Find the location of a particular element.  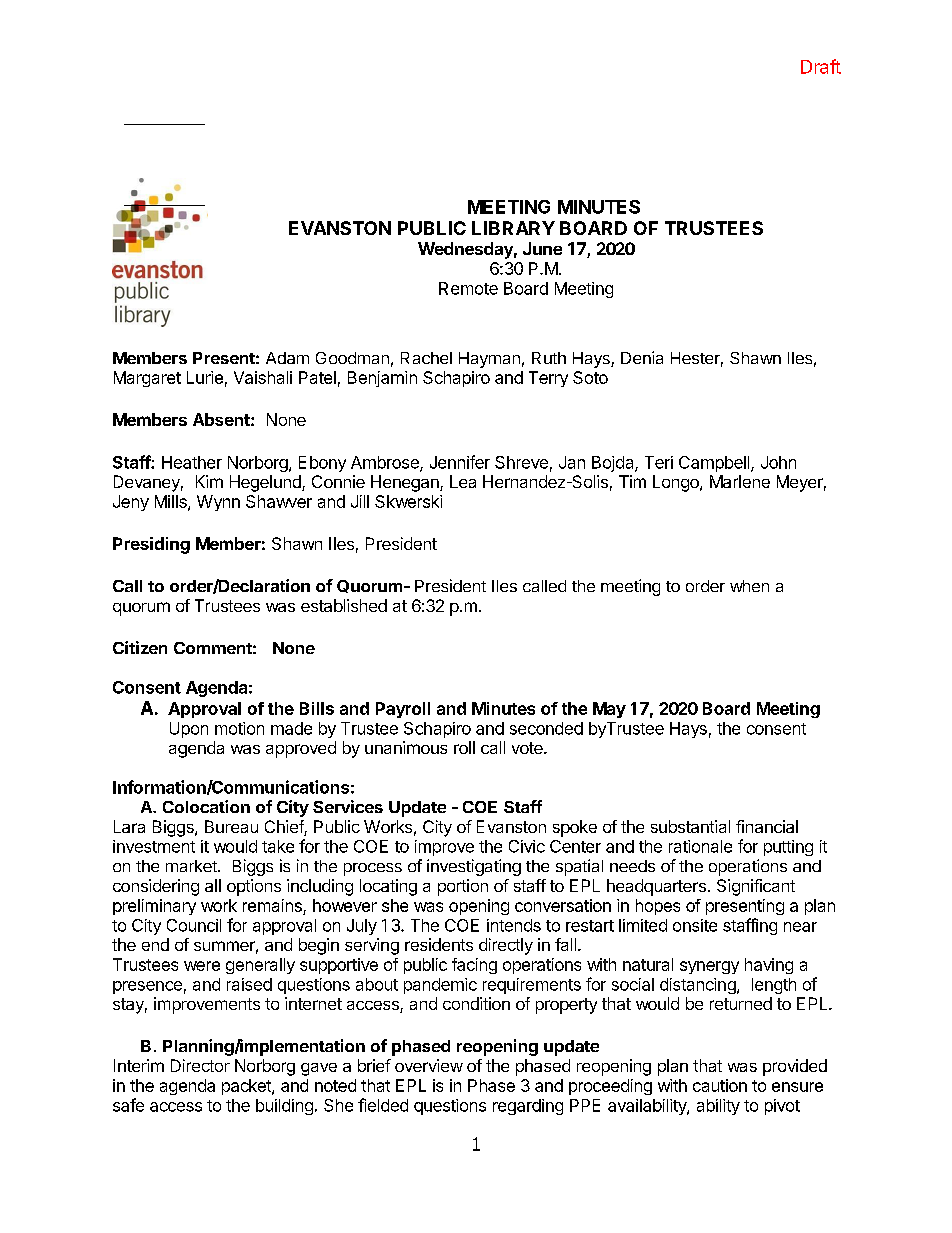

Draft is located at coordinates (821, 66).
